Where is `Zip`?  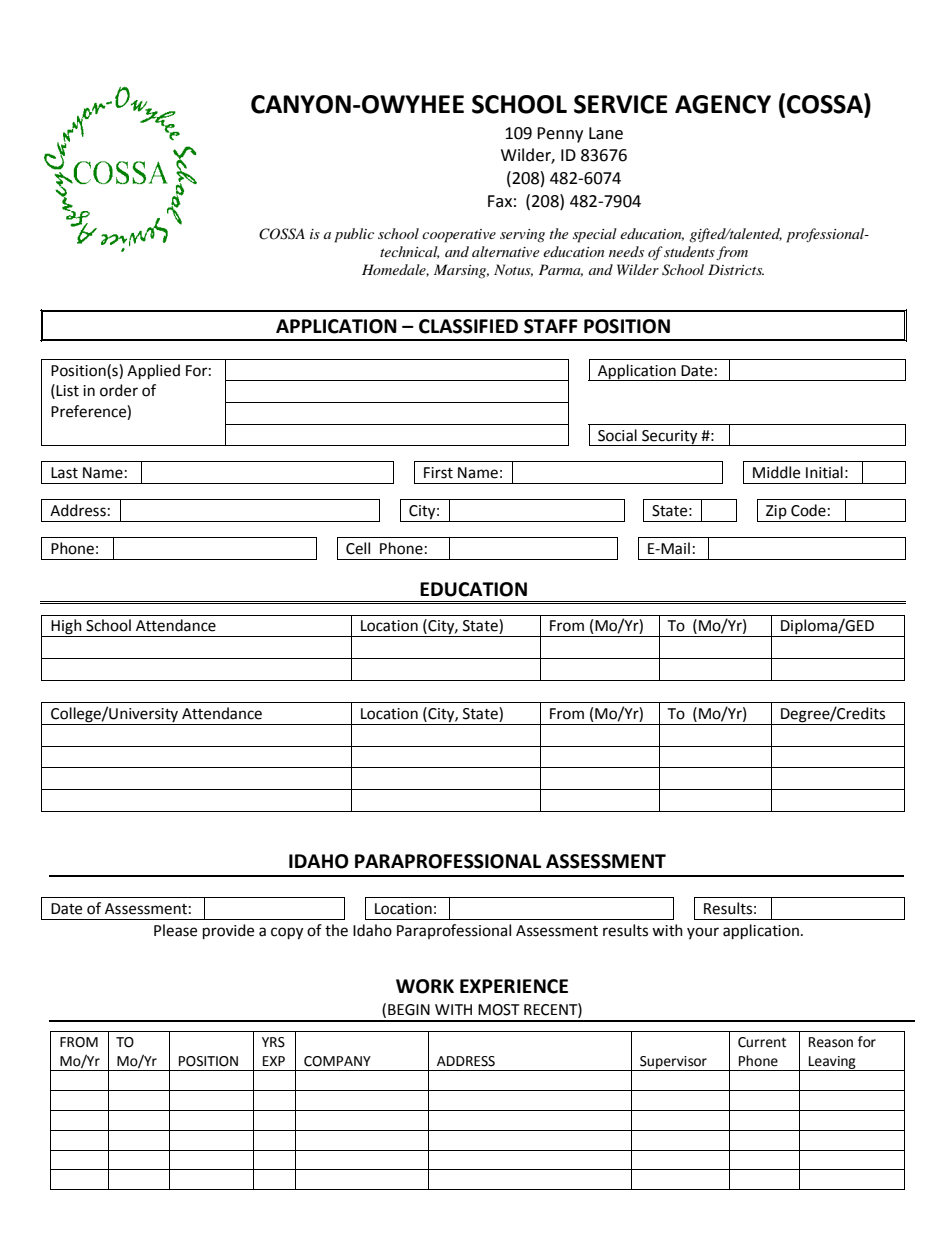
Zip is located at coordinates (776, 513).
